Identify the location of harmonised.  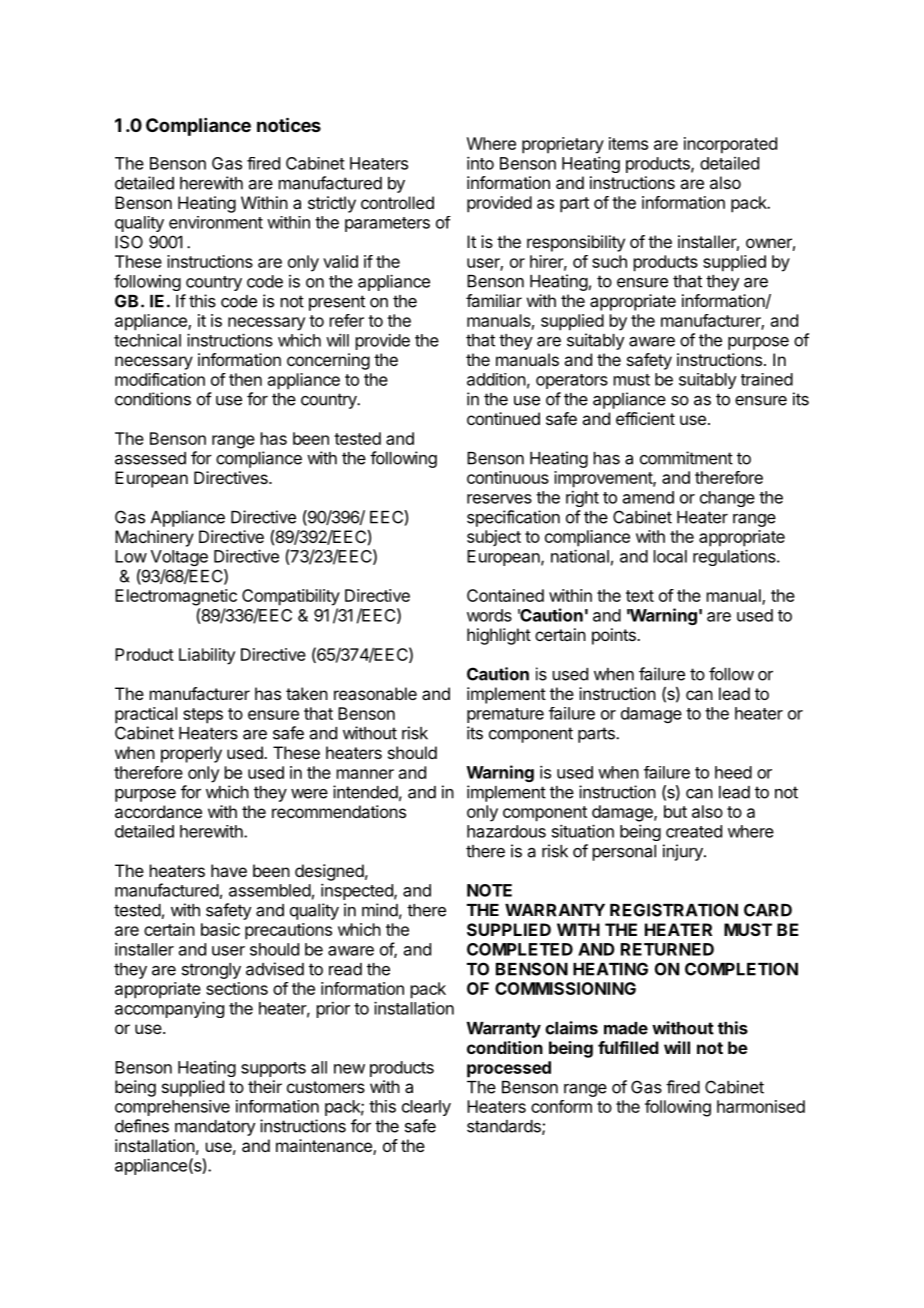
(761, 1106).
